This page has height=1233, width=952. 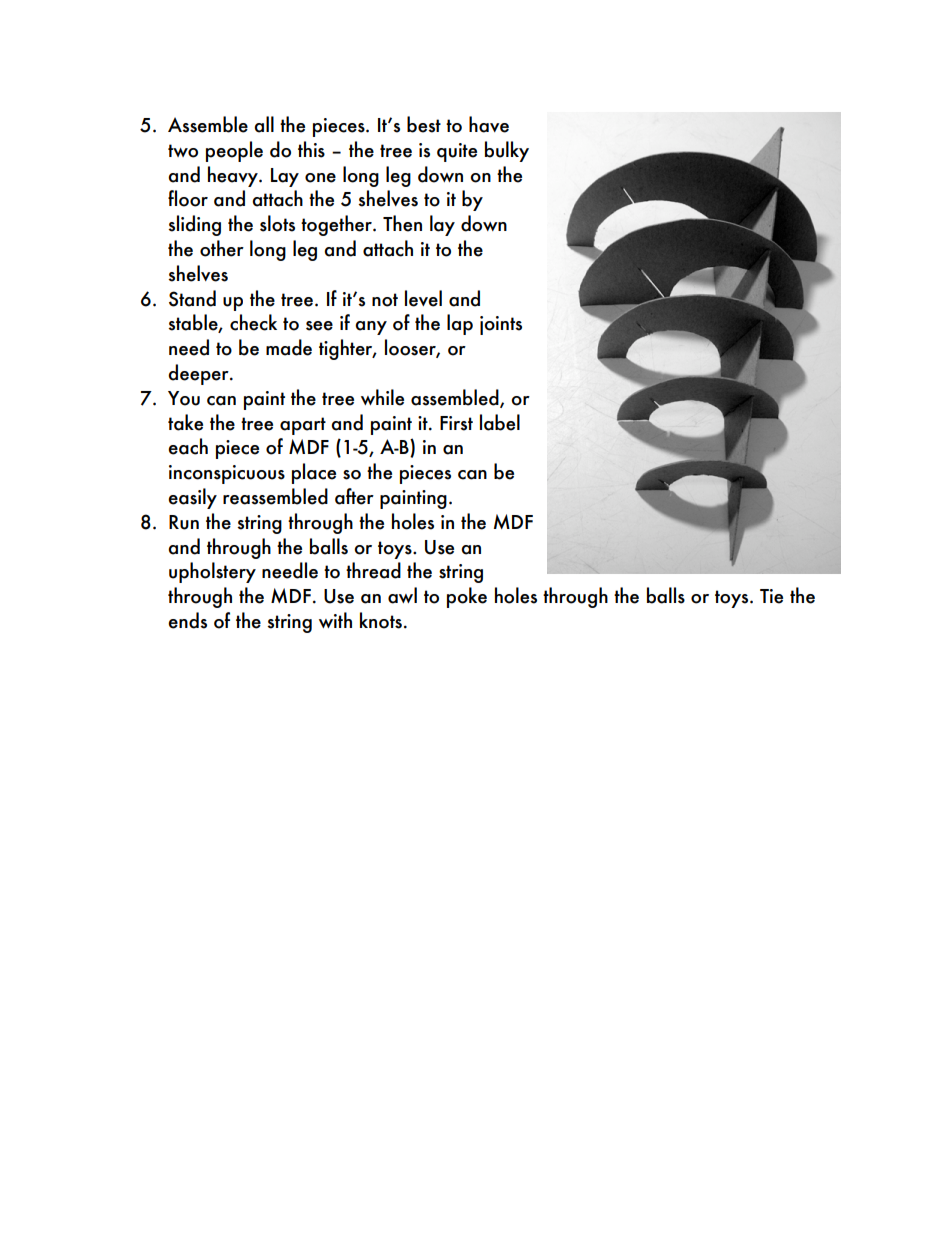 I want to click on quite, so click(x=457, y=152).
